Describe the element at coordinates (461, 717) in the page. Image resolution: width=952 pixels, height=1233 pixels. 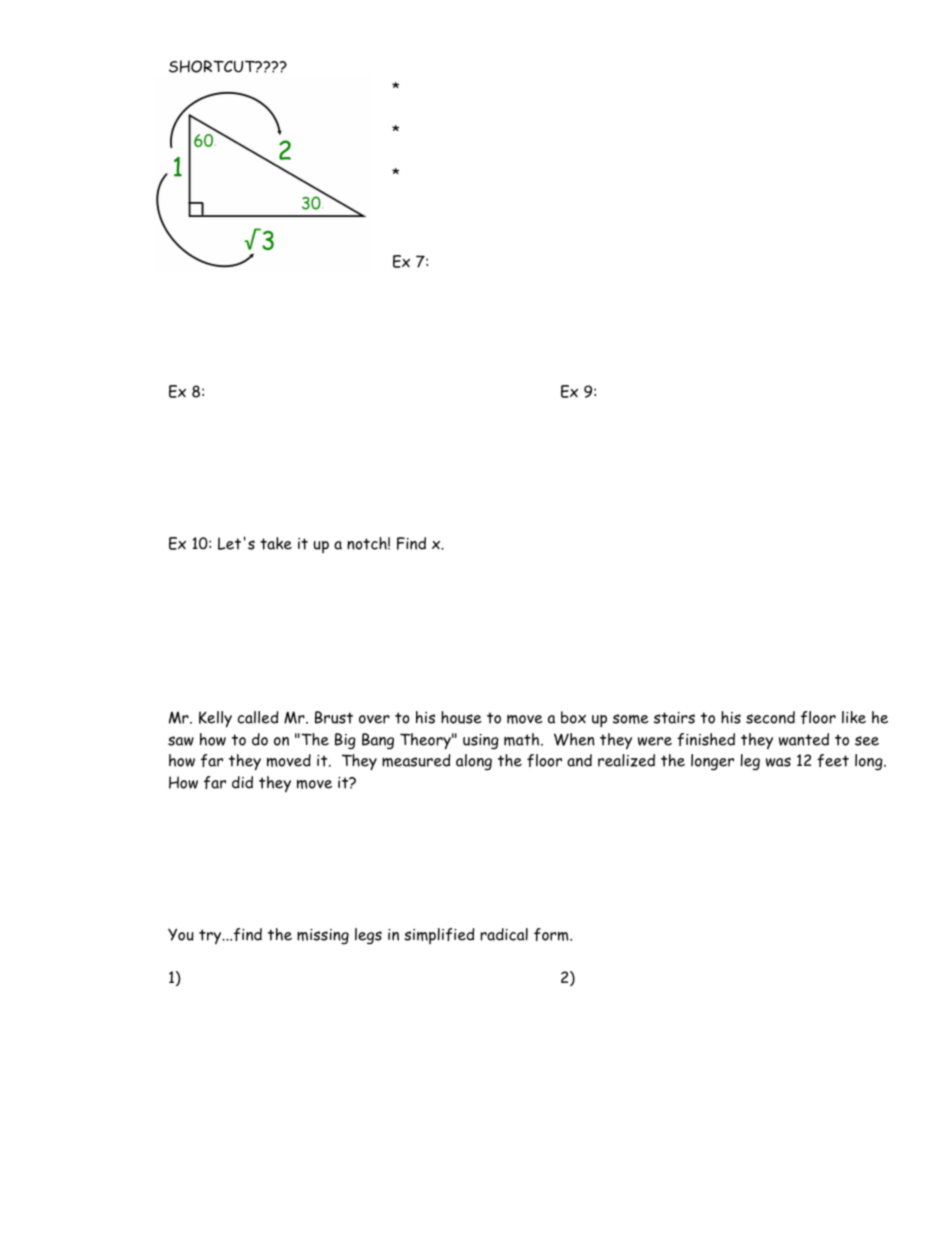
I see `house` at that location.
